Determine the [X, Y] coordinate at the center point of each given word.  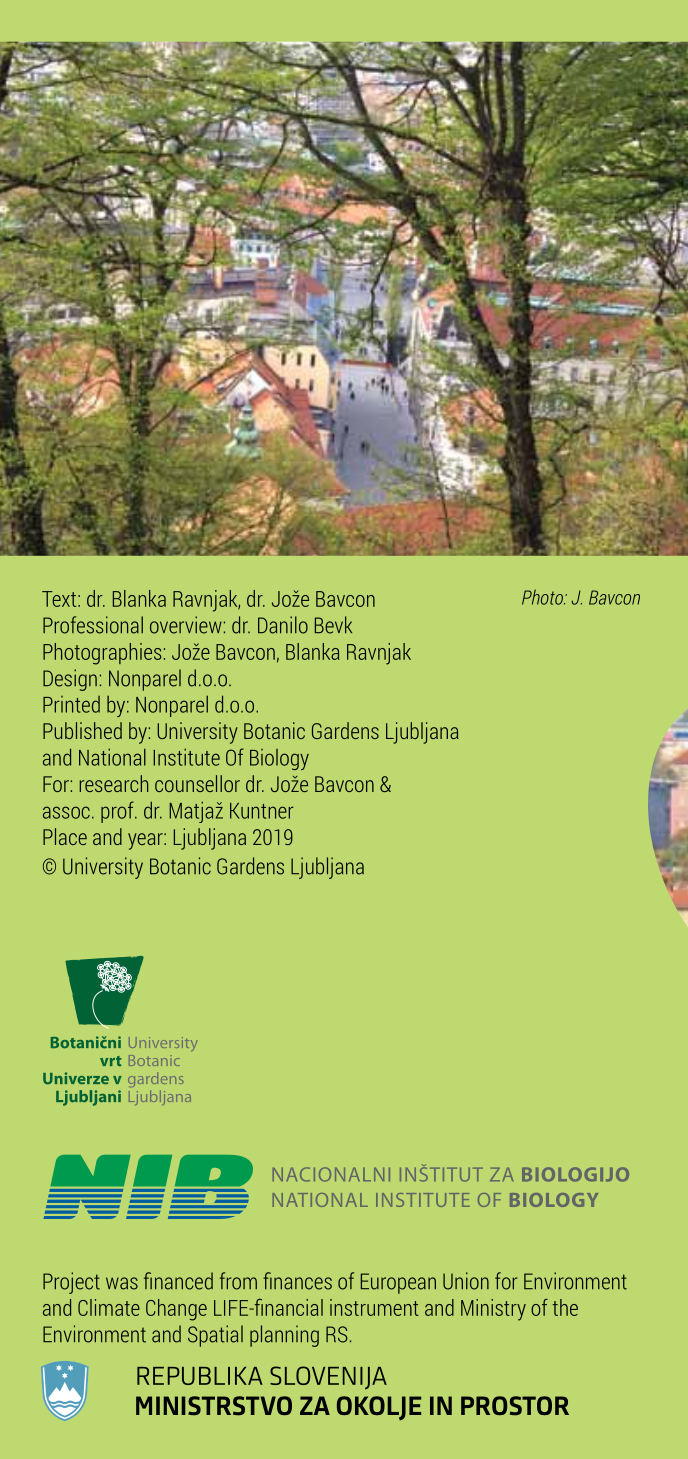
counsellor [197, 783]
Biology [279, 759]
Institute [186, 757]
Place [65, 836]
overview [186, 625]
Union [466, 1281]
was [122, 1283]
